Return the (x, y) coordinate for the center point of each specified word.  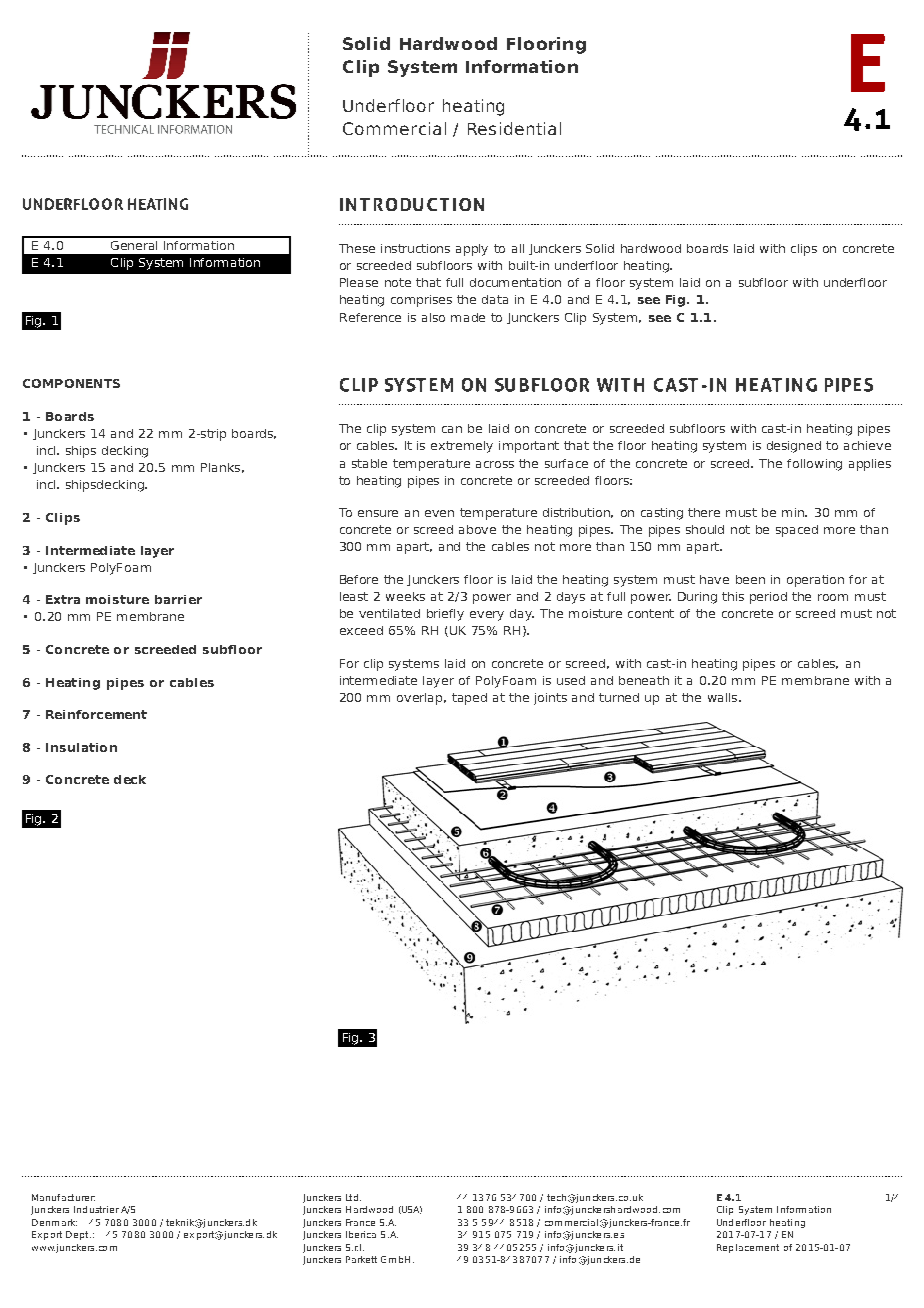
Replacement (748, 1248)
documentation (515, 282)
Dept (78, 1235)
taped (469, 699)
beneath (644, 680)
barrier (178, 599)
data (495, 299)
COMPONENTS (71, 383)
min (794, 512)
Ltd (352, 1197)
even (439, 513)
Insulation (81, 747)
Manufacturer (63, 1197)
